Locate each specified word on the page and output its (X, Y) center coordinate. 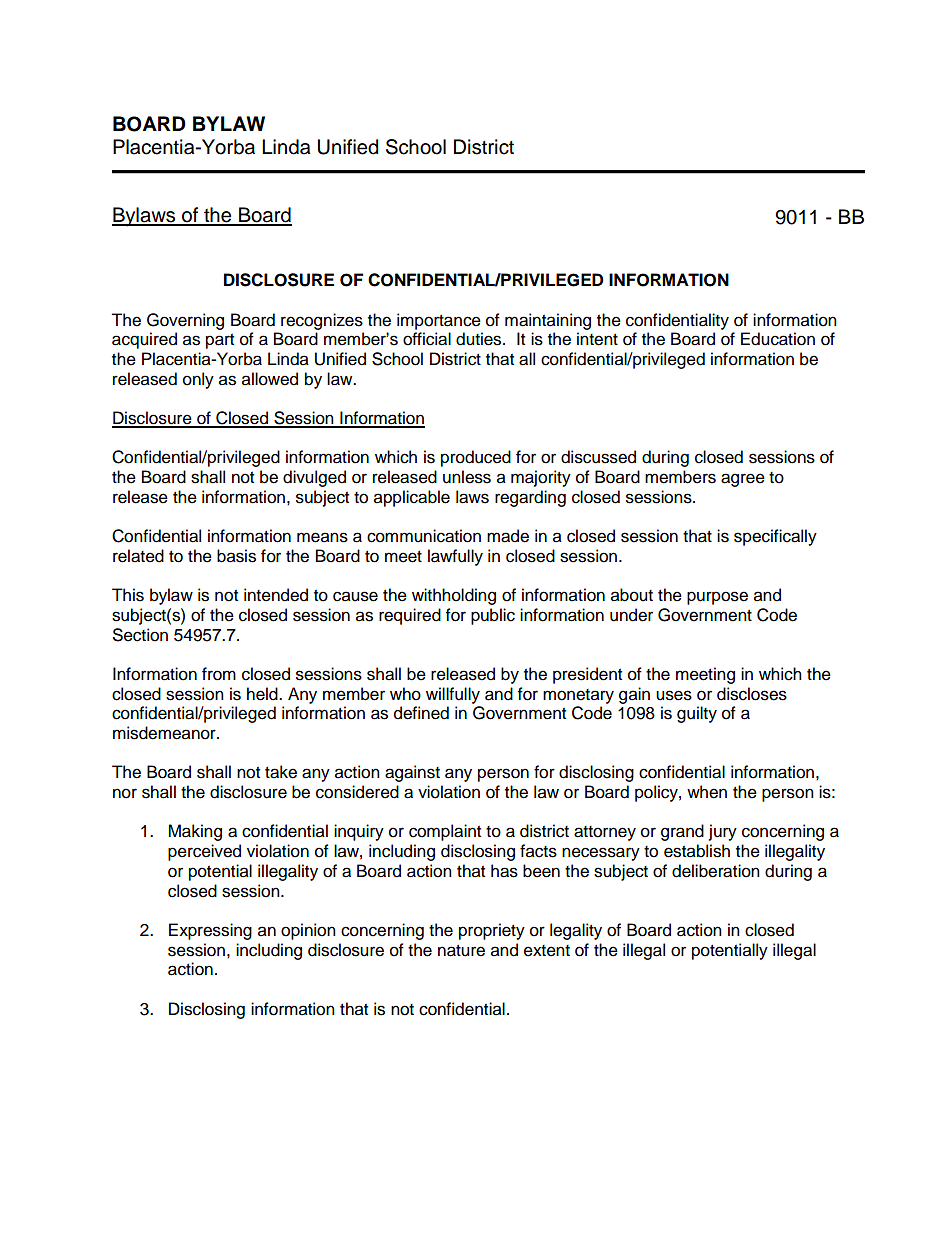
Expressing (210, 931)
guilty (697, 714)
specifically (775, 537)
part (220, 341)
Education (778, 339)
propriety (492, 931)
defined (421, 713)
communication (424, 536)
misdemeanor (165, 733)
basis (236, 556)
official (427, 339)
